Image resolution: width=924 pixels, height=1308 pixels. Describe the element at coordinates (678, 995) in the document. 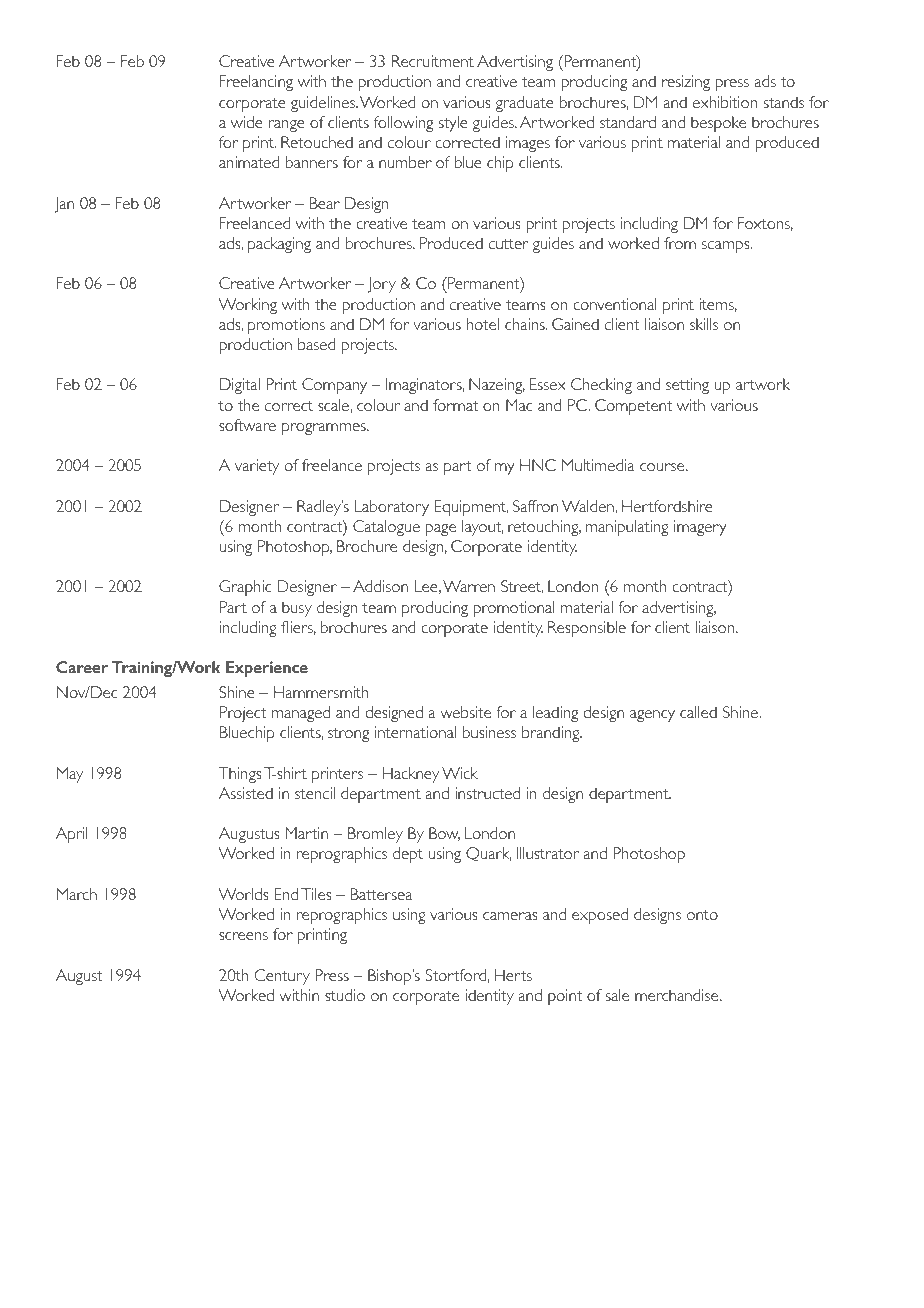

I see `merchandise` at that location.
